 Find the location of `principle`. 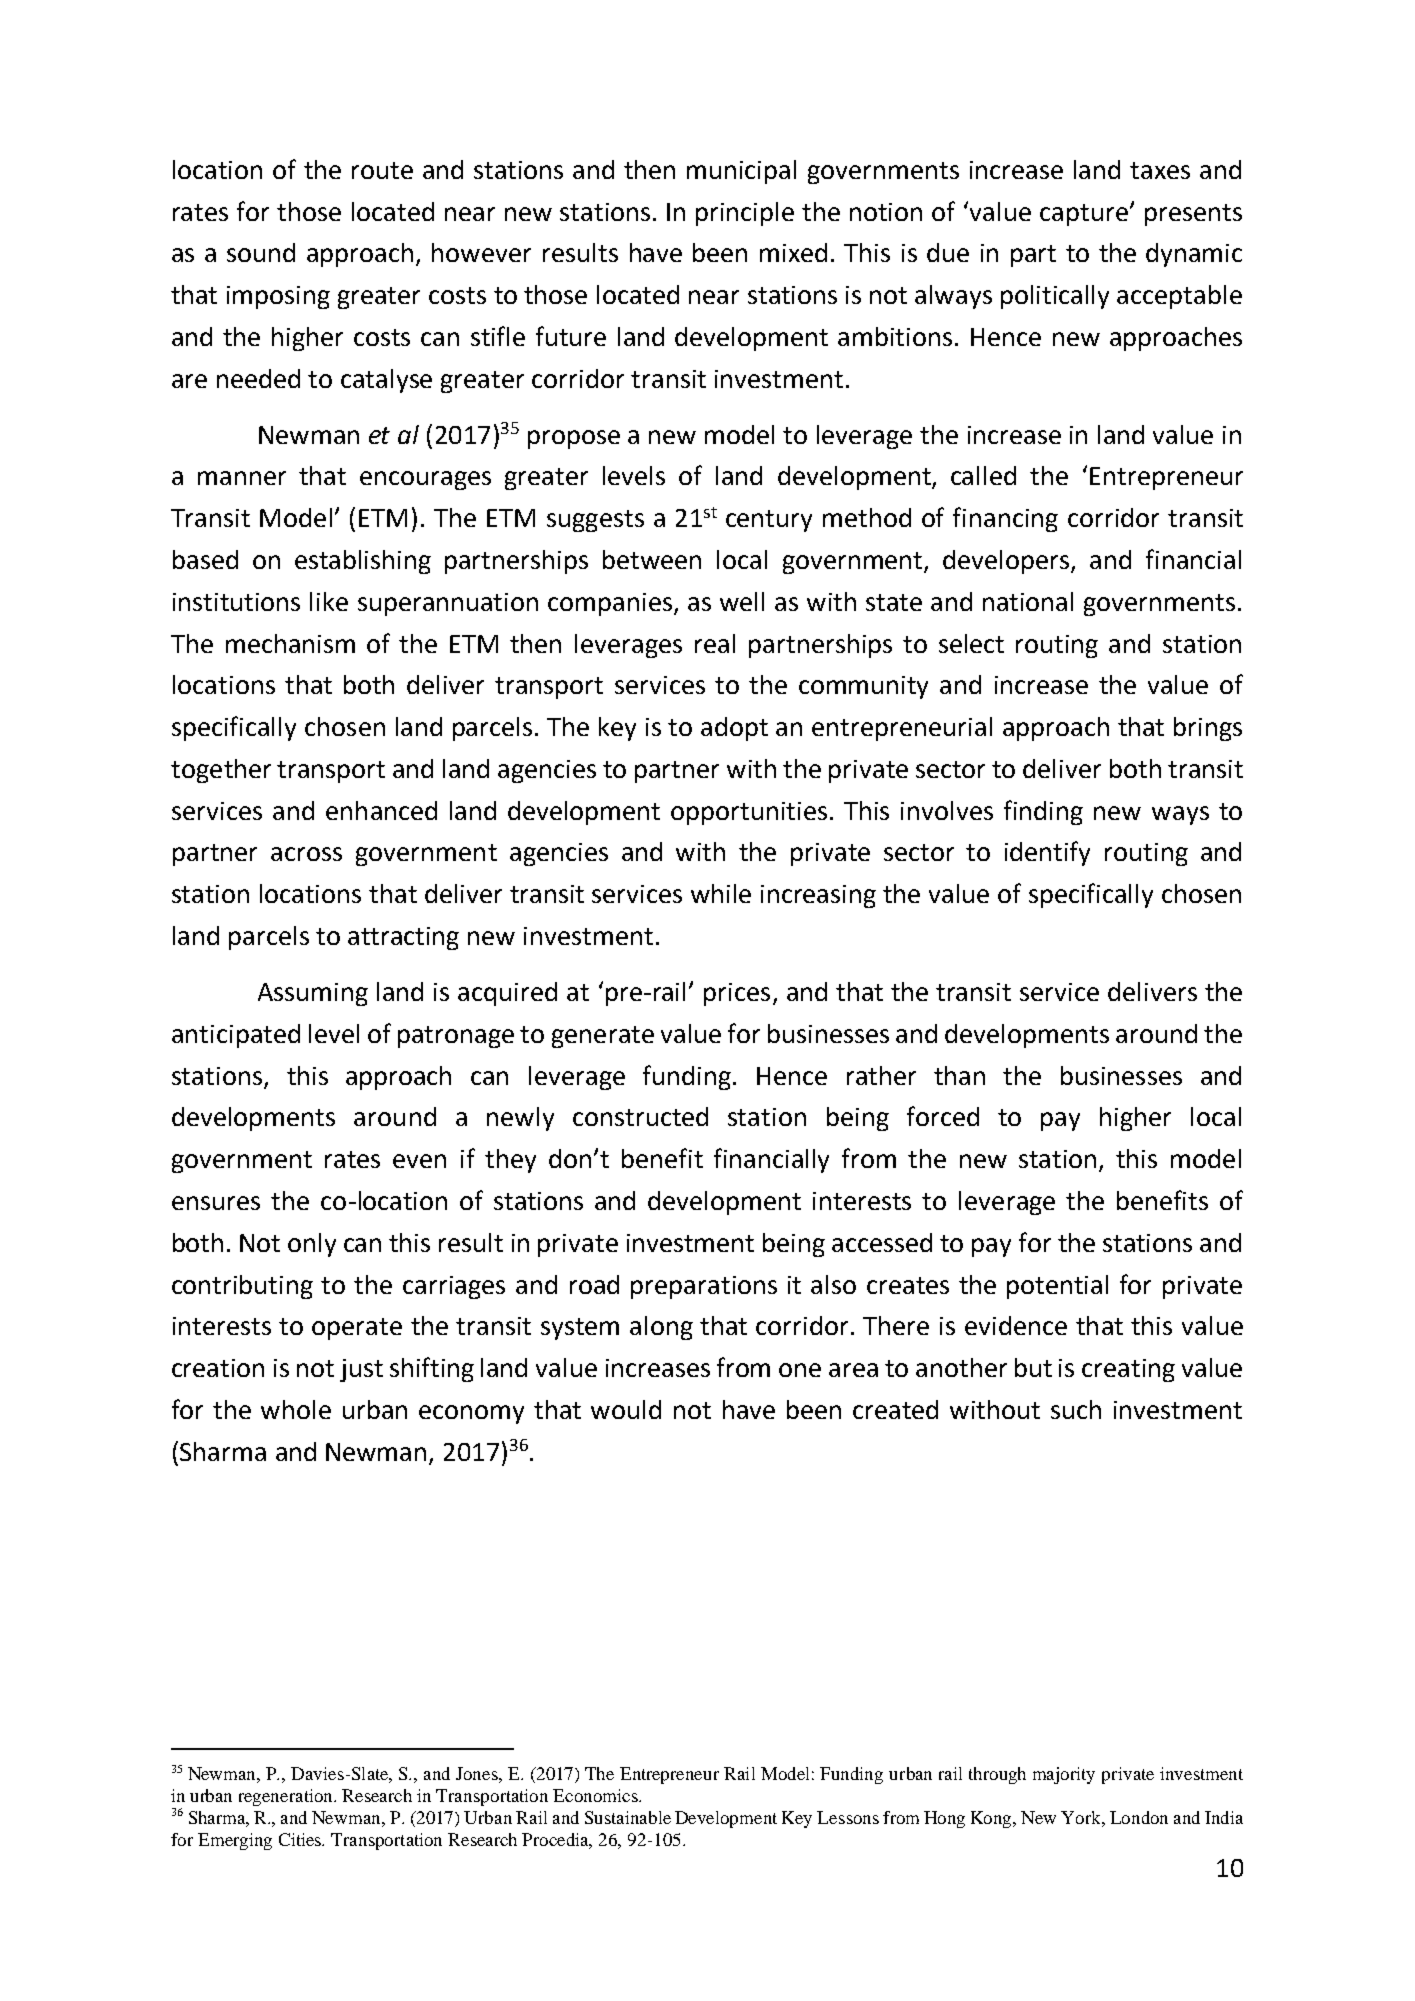

principle is located at coordinates (745, 214).
